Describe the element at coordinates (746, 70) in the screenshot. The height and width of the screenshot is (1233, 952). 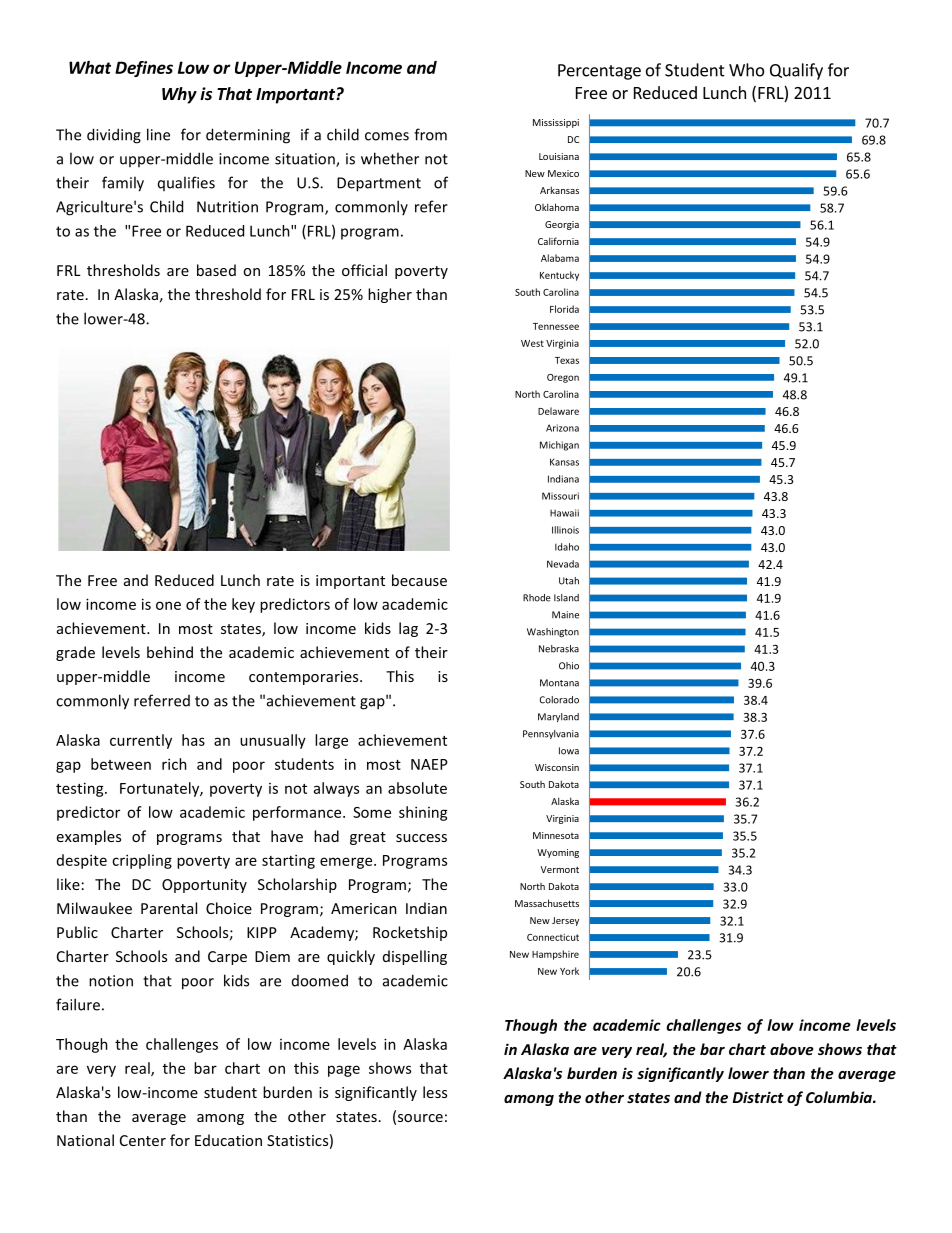
I see `Who` at that location.
